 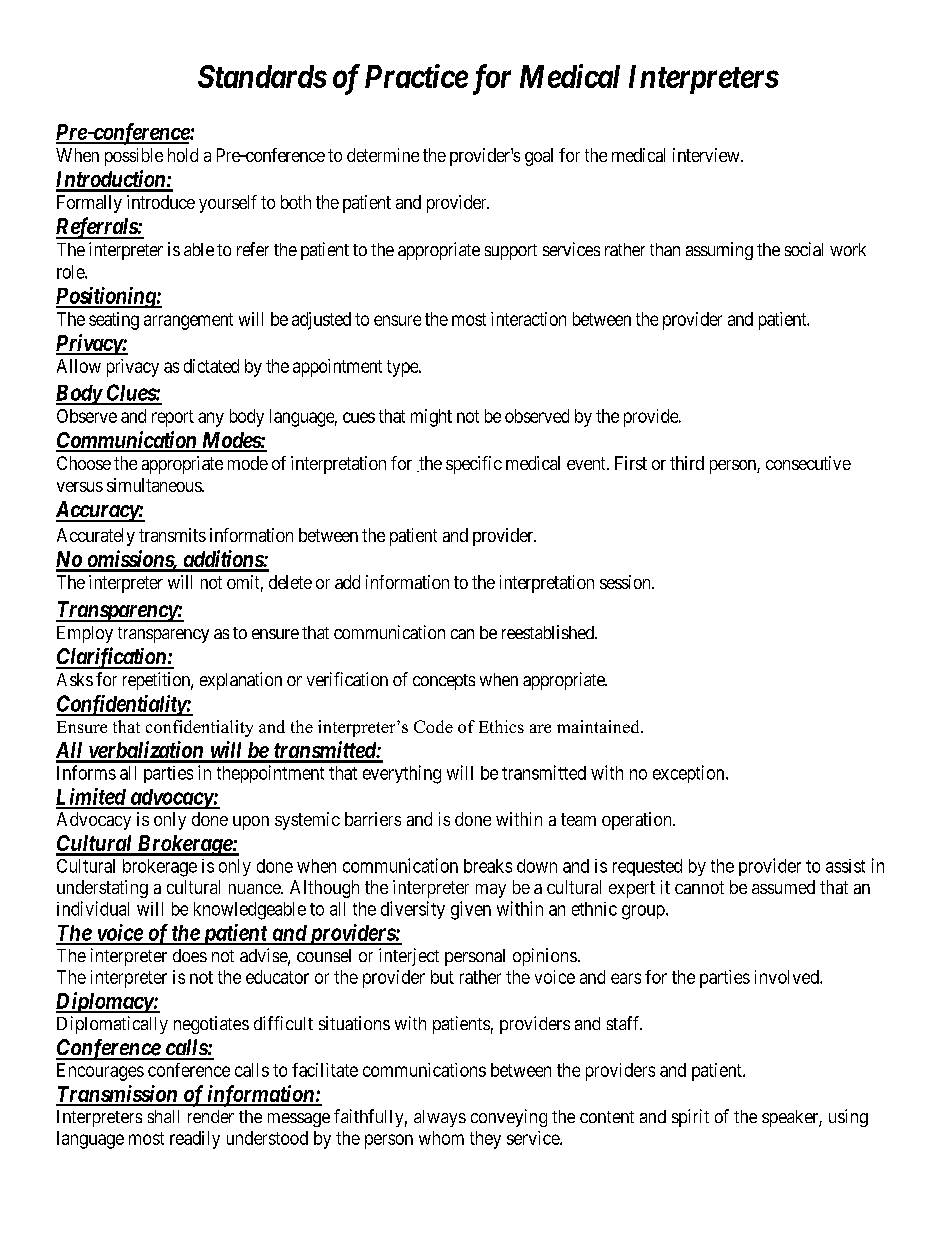 What do you see at coordinates (471, 910) in the page?
I see `given` at bounding box center [471, 910].
